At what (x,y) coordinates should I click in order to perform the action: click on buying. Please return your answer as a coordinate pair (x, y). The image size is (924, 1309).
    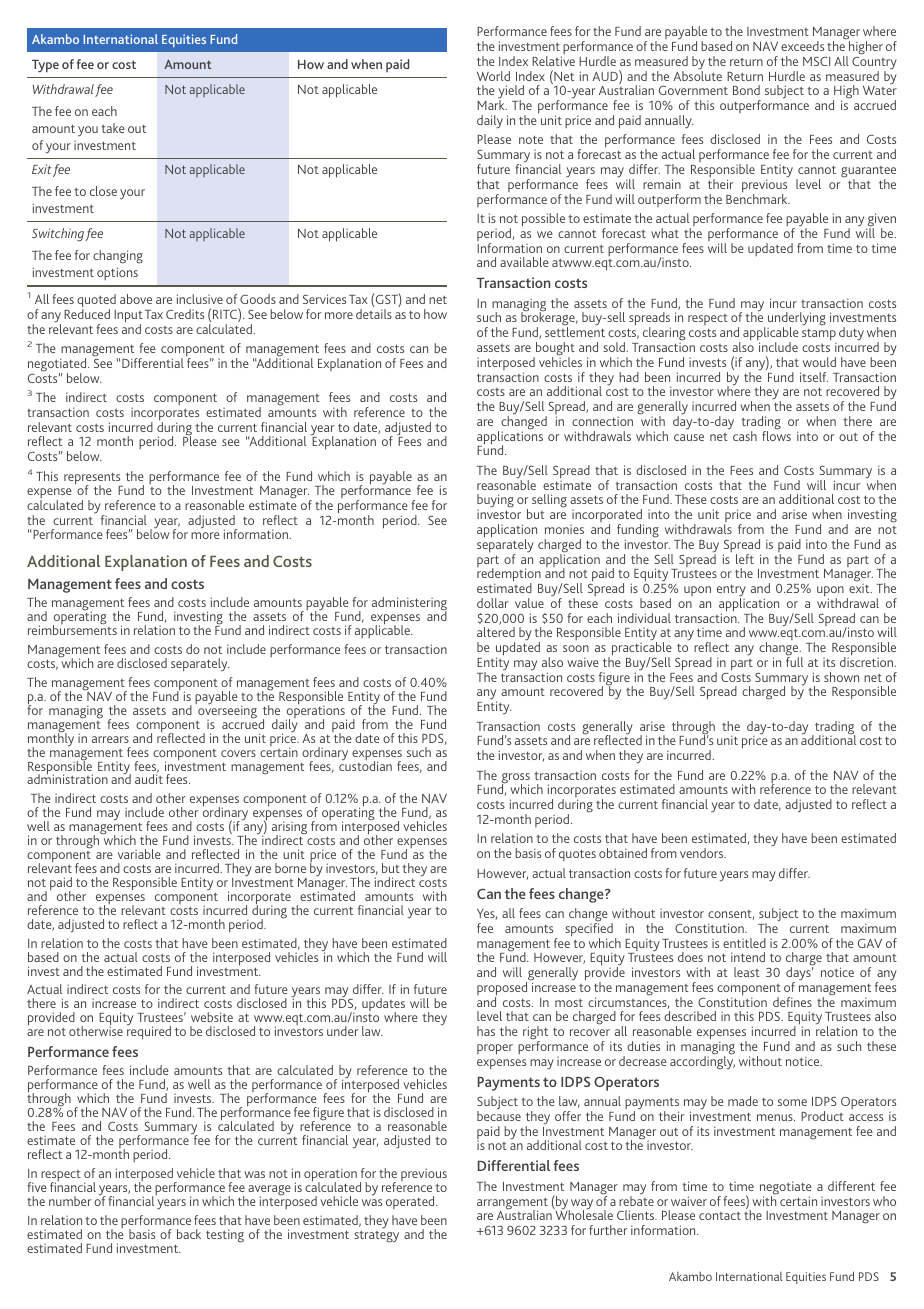
    Looking at the image, I should click on (495, 502).
